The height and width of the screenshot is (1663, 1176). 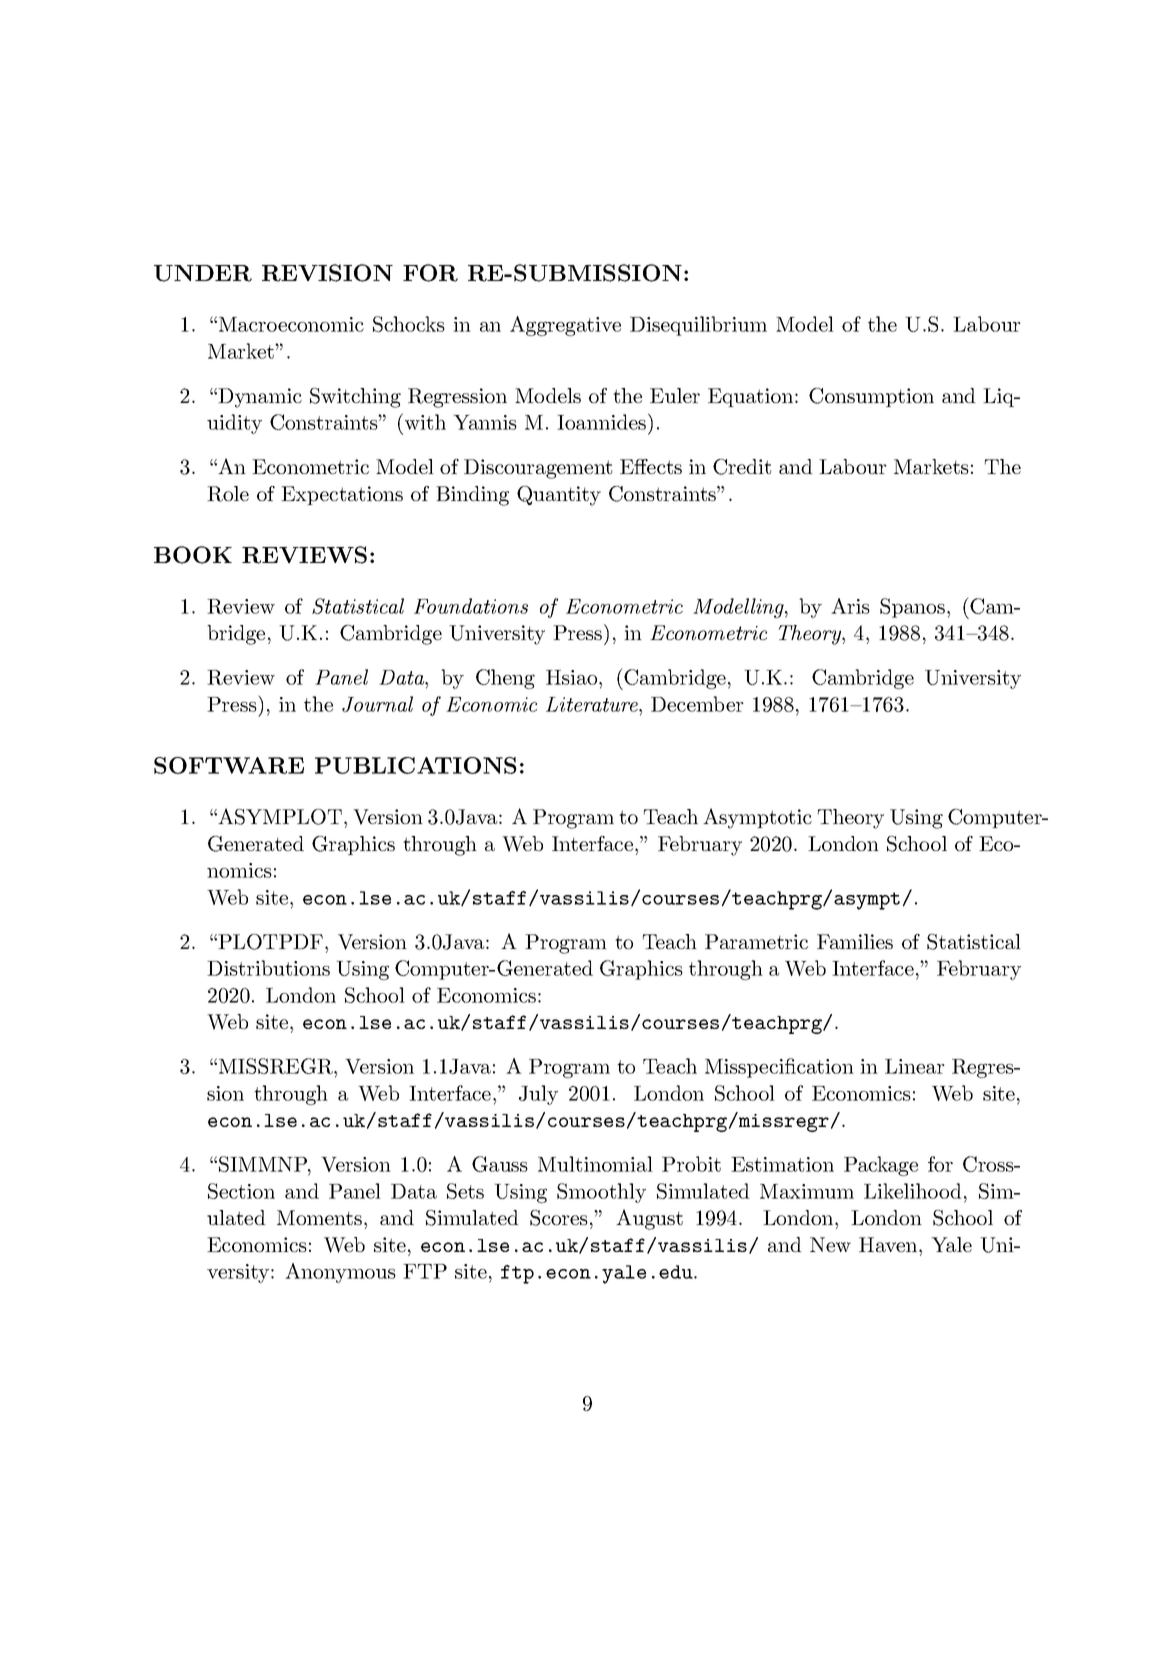 What do you see at coordinates (850, 606) in the screenshot?
I see `Aris` at bounding box center [850, 606].
